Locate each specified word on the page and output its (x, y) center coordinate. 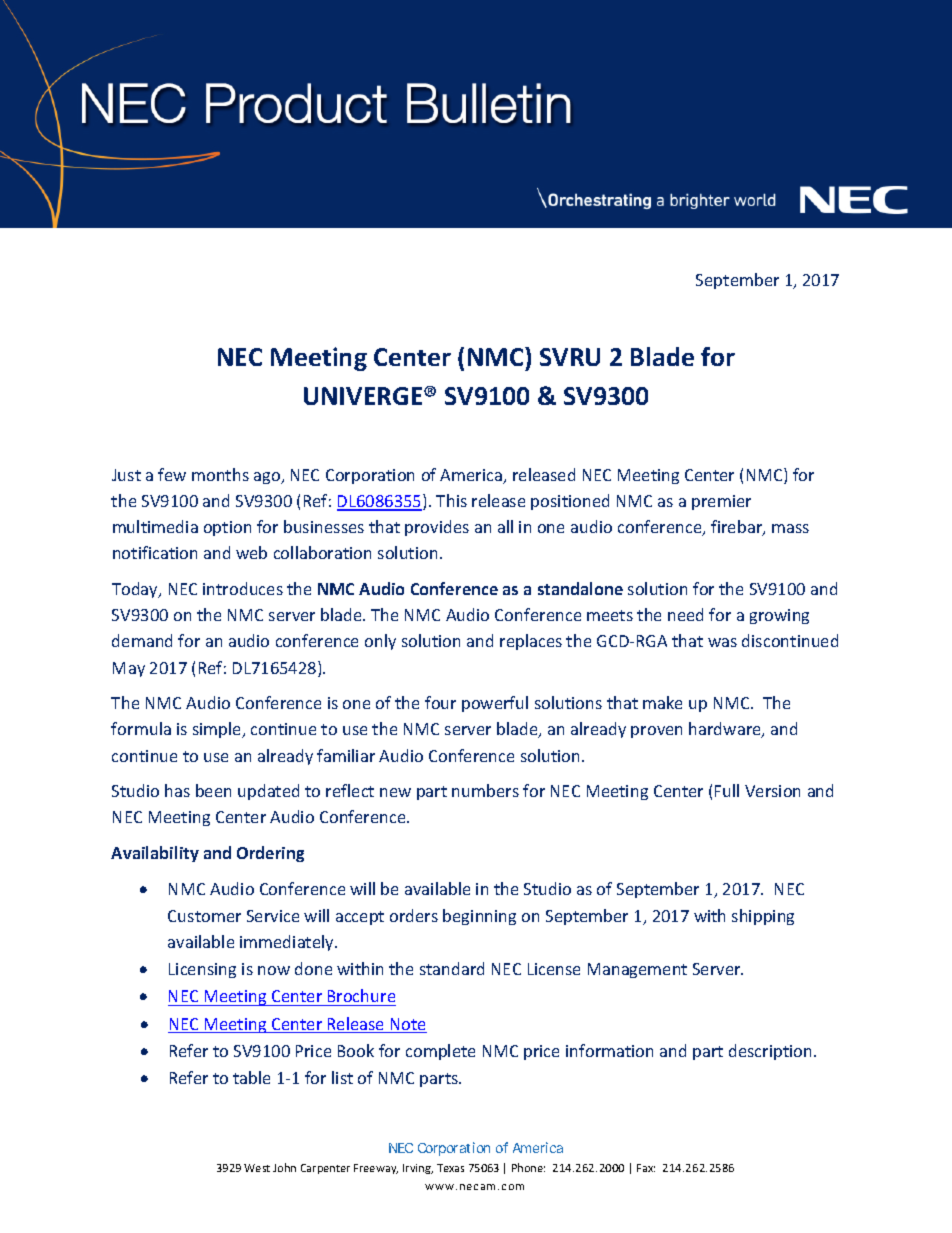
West (257, 1168)
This (451, 500)
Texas (450, 1168)
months (220, 474)
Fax (646, 1168)
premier (721, 502)
